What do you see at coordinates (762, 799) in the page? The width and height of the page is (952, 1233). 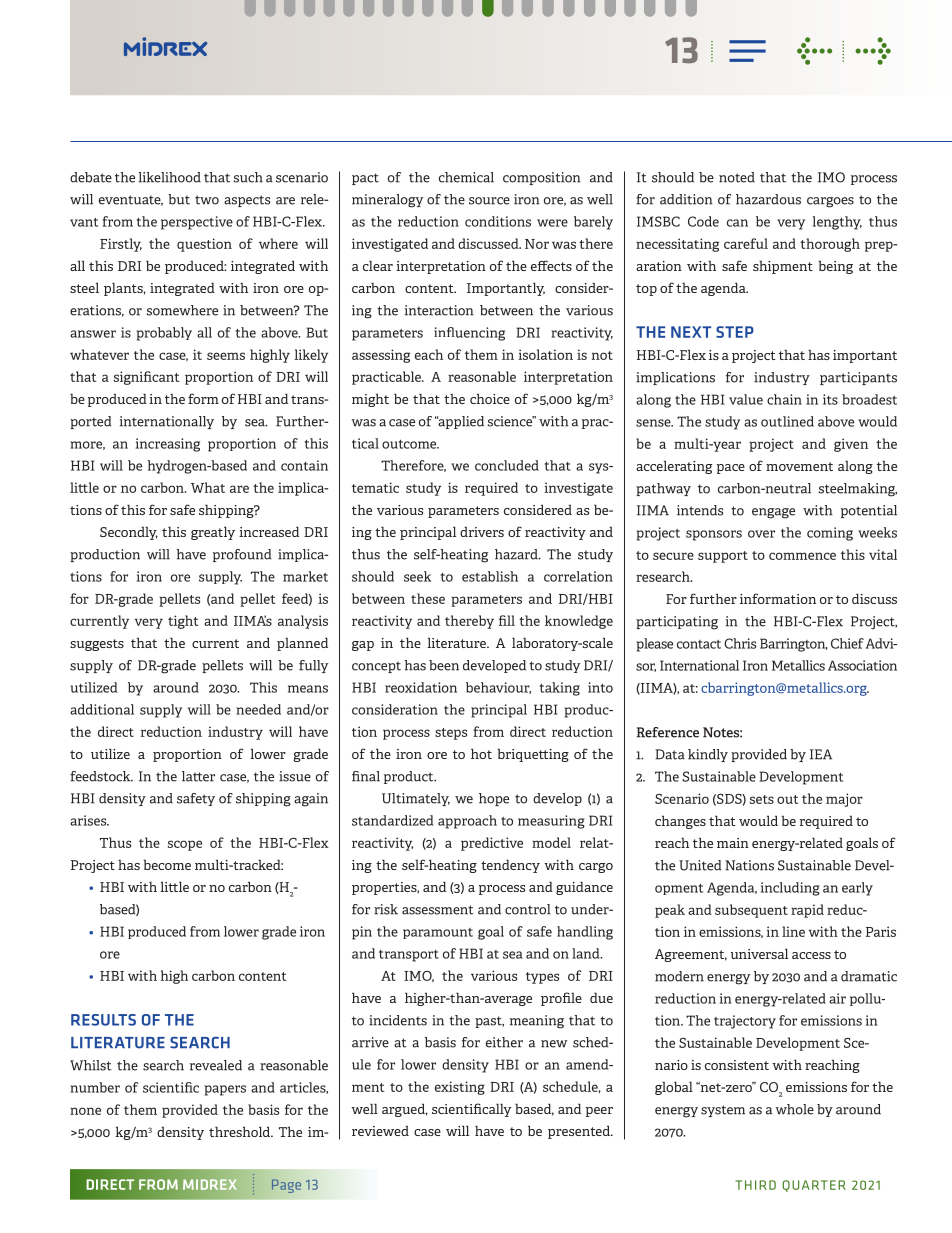 I see `sets` at bounding box center [762, 799].
